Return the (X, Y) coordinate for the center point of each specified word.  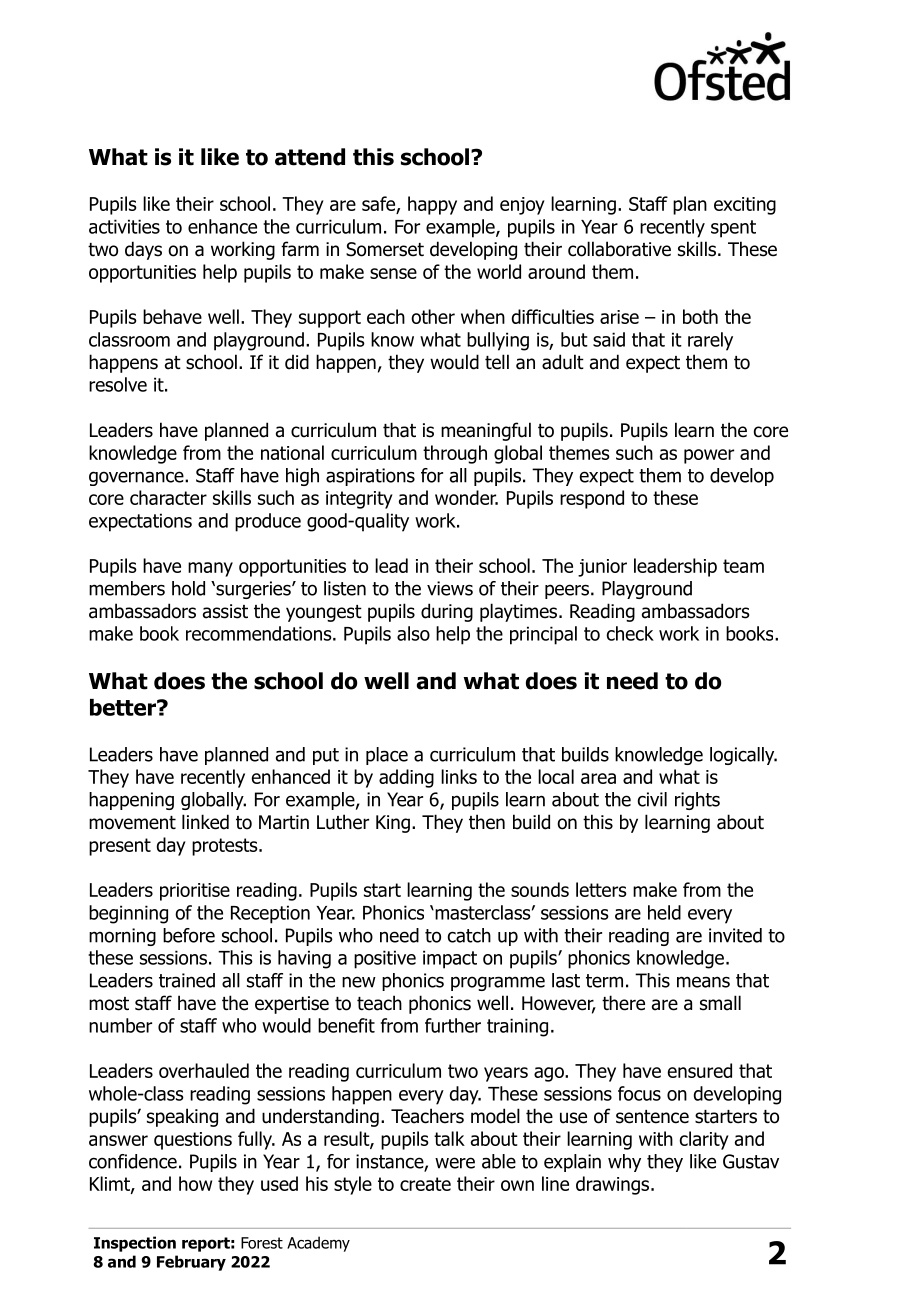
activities (124, 226)
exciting (745, 206)
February (191, 1263)
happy (432, 205)
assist (225, 611)
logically (743, 756)
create (425, 1184)
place (387, 756)
